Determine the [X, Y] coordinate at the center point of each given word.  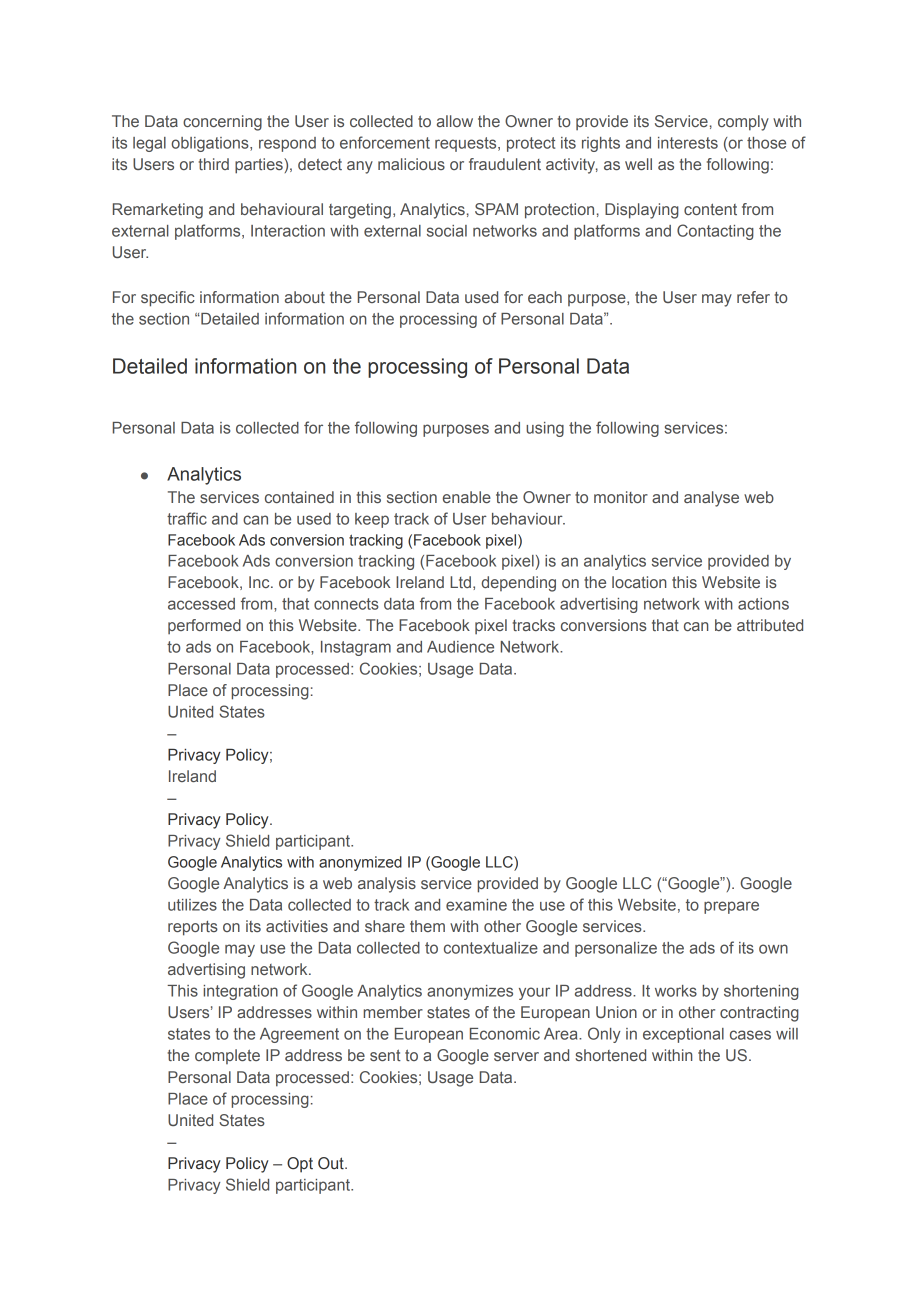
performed [204, 626]
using [545, 429]
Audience [460, 647]
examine [476, 905]
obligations [211, 144]
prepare [731, 907]
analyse [711, 499]
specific [168, 299]
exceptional [683, 1035]
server [516, 1056]
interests [688, 143]
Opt [300, 1165]
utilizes [192, 905]
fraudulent [505, 164]
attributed [770, 625]
